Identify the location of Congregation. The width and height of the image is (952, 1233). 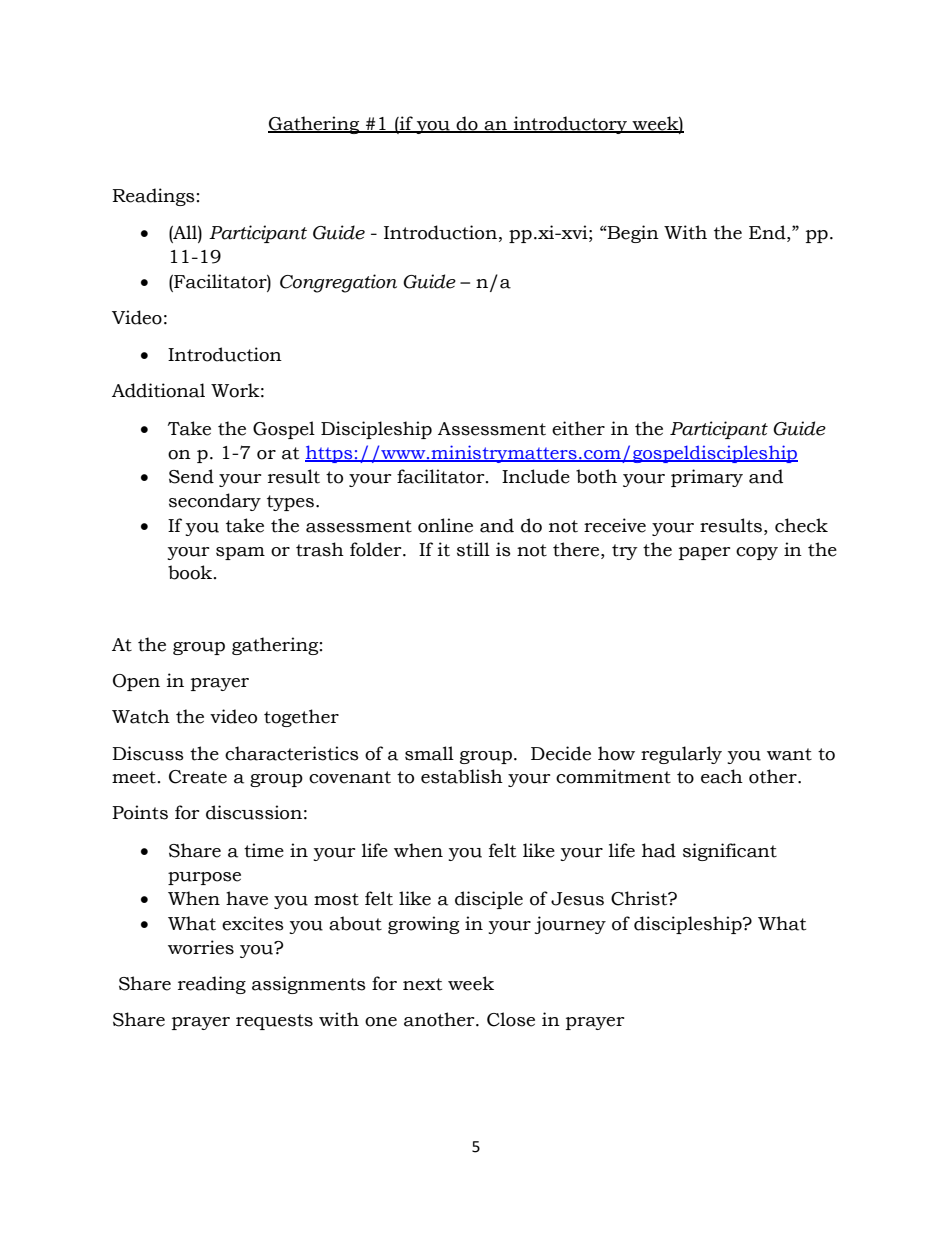
(338, 283).
